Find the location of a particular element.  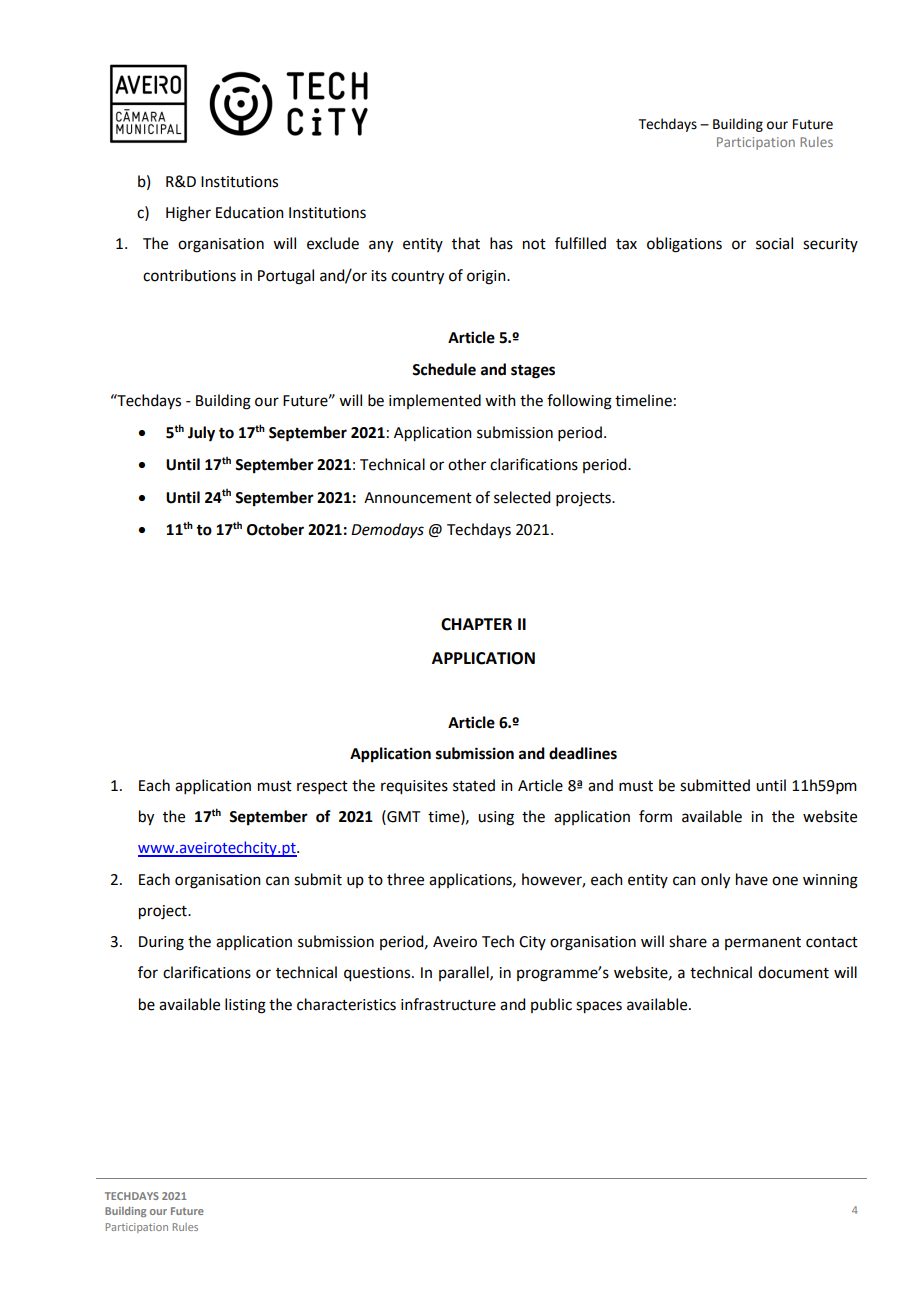

has is located at coordinates (501, 243).
